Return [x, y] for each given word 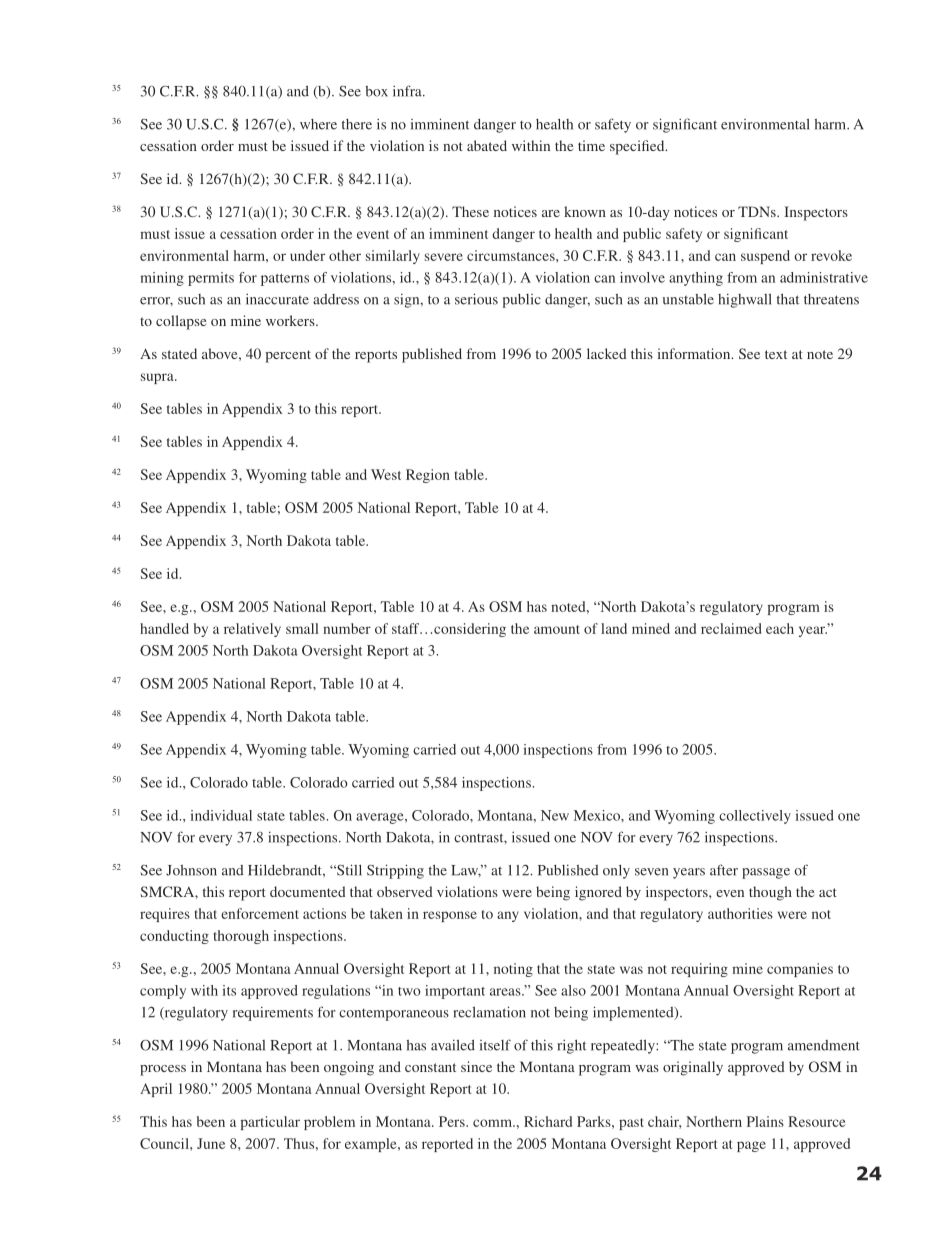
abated [487, 145]
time [591, 145]
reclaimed [731, 628]
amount [557, 629]
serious [476, 299]
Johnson [191, 870]
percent [288, 356]
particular [270, 1123]
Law [466, 871]
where [318, 124]
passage [766, 873]
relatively [252, 630]
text [776, 354]
